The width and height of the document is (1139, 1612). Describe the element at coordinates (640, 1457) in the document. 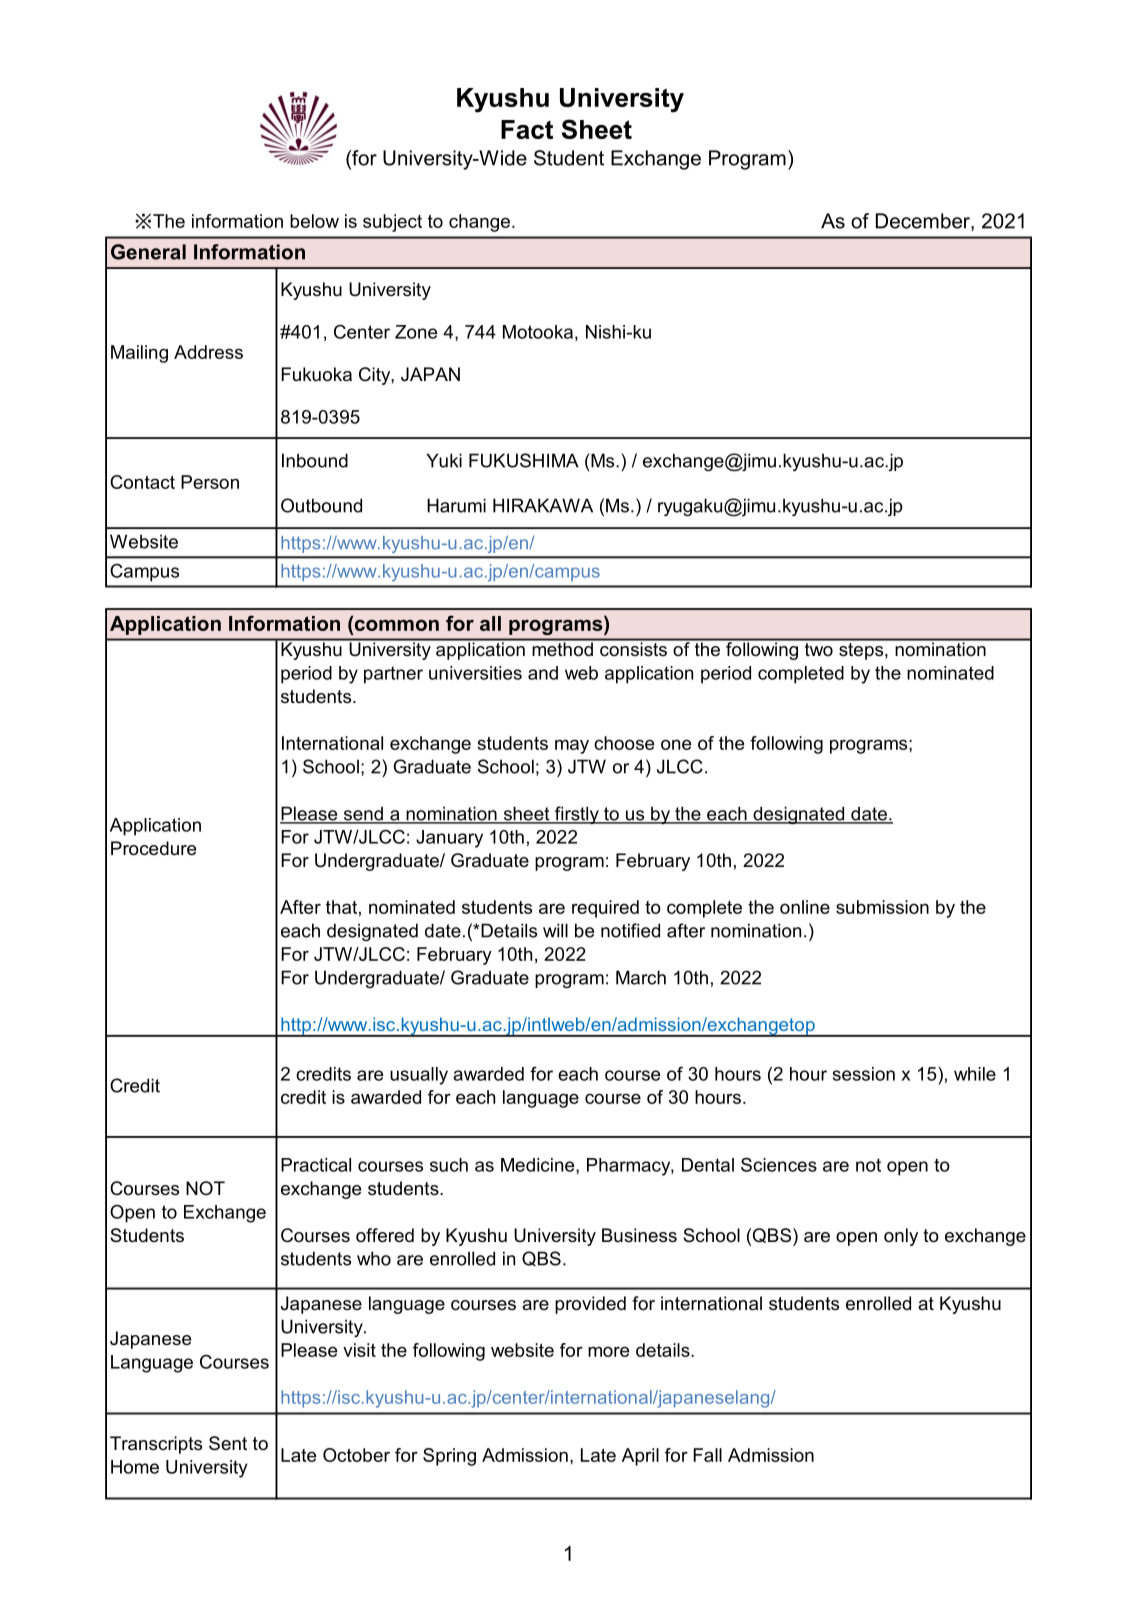

I see `April` at that location.
